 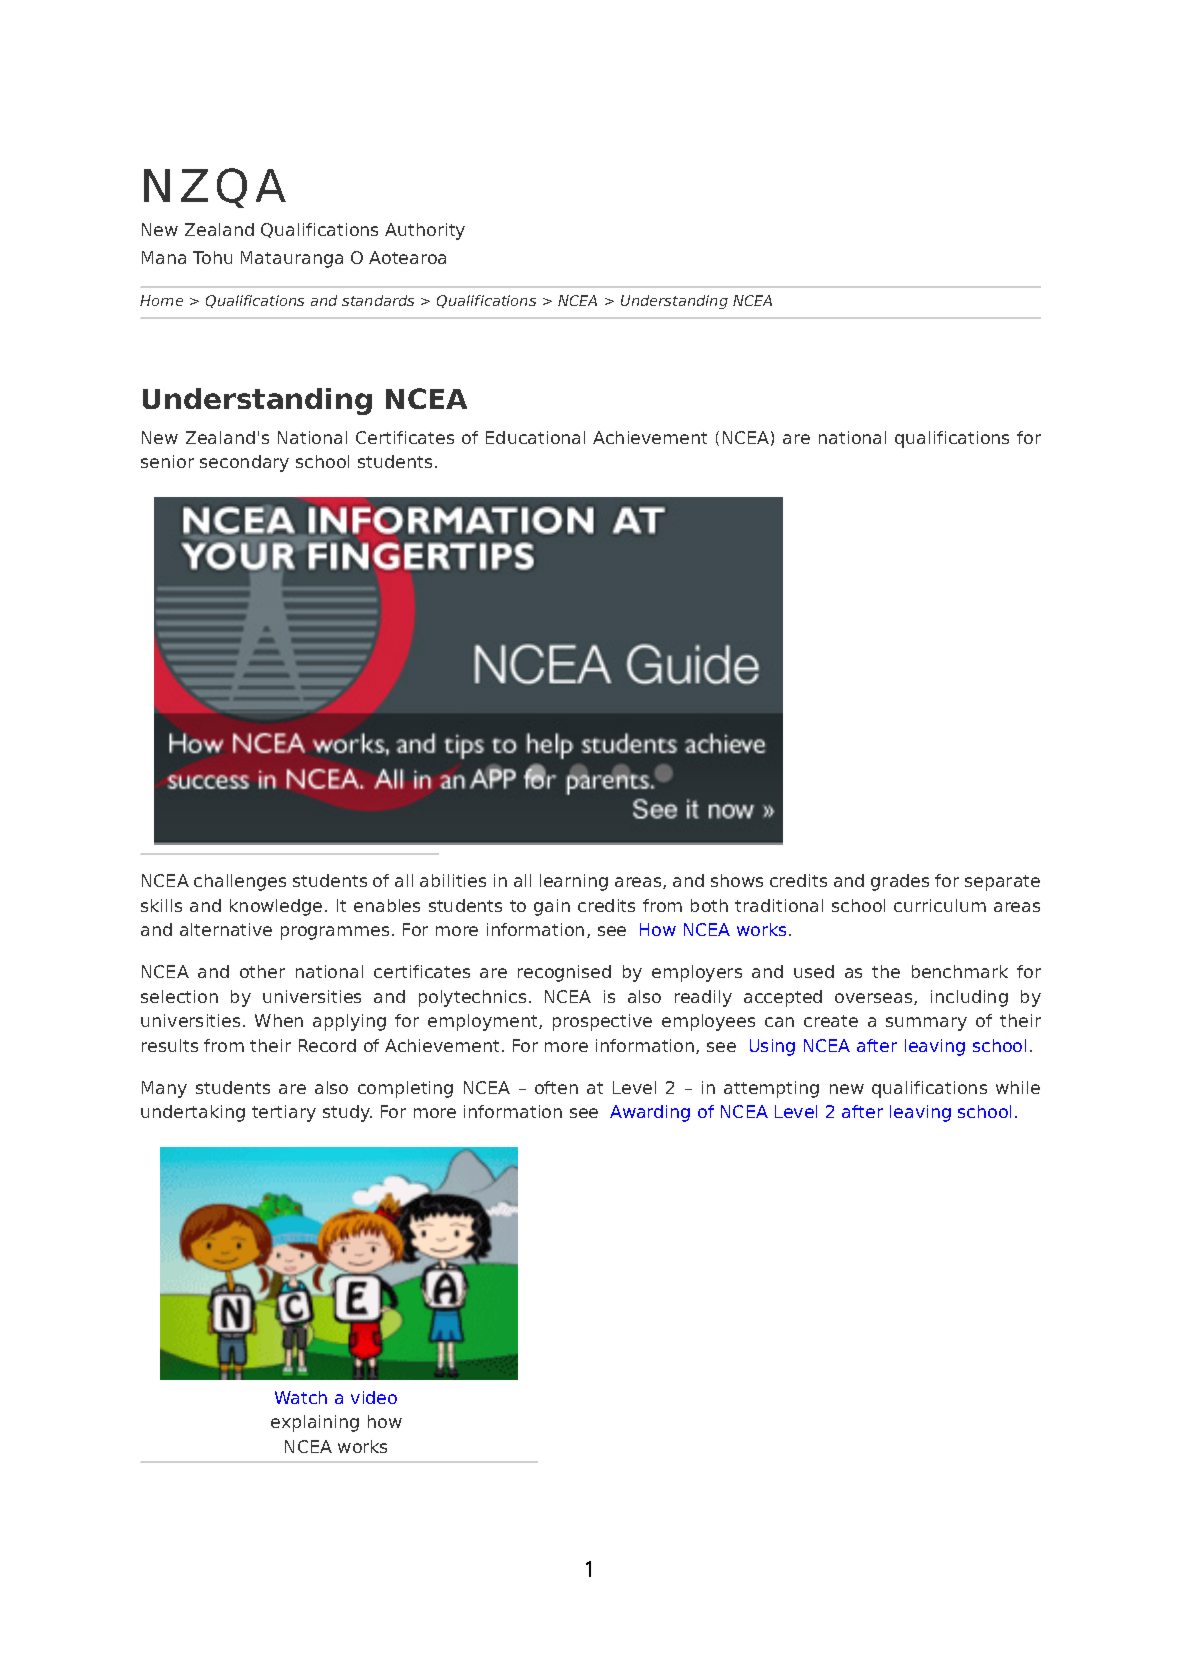 I want to click on Educational, so click(x=535, y=437).
